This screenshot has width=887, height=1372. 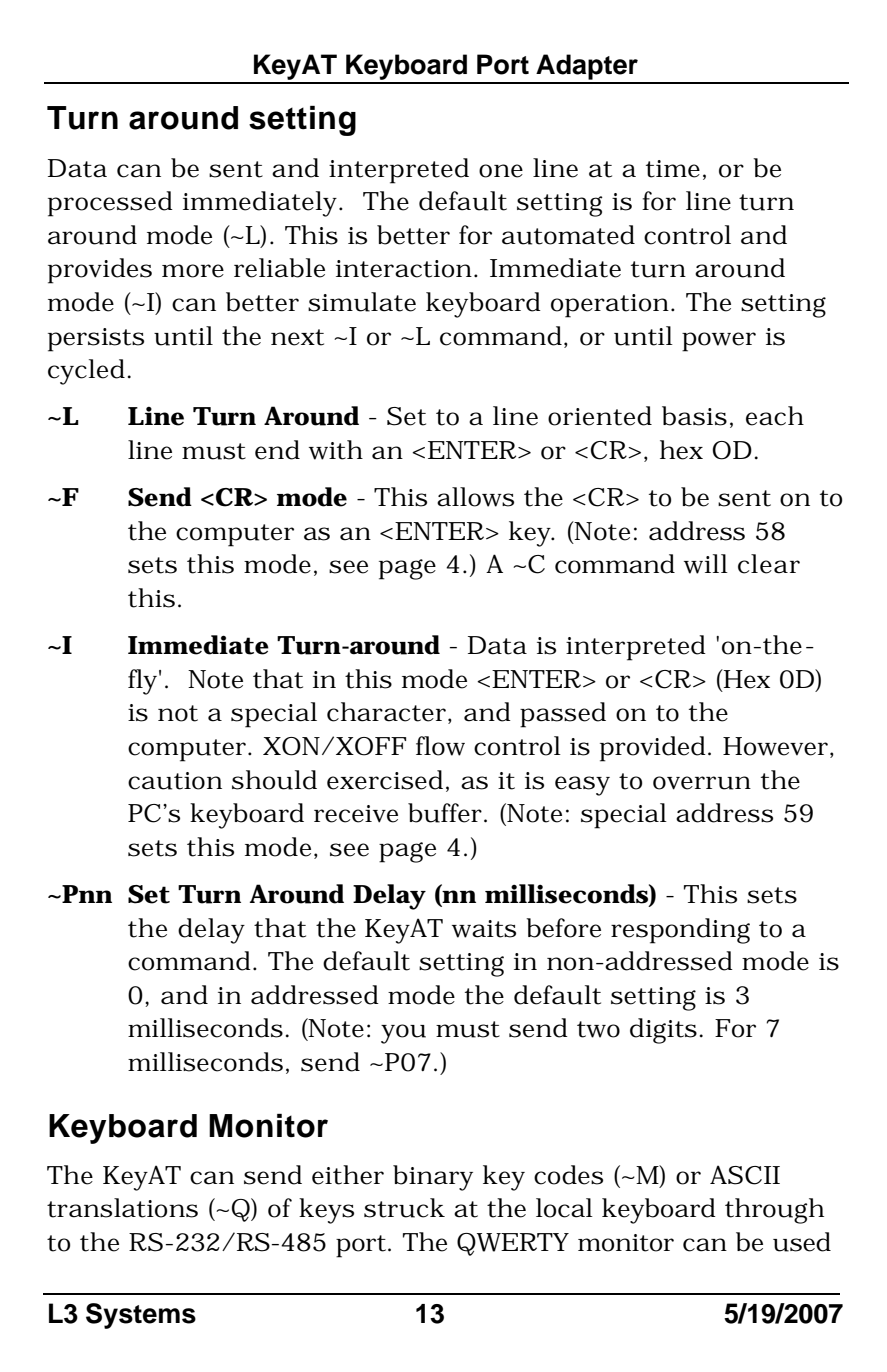 I want to click on responding, so click(x=680, y=931).
